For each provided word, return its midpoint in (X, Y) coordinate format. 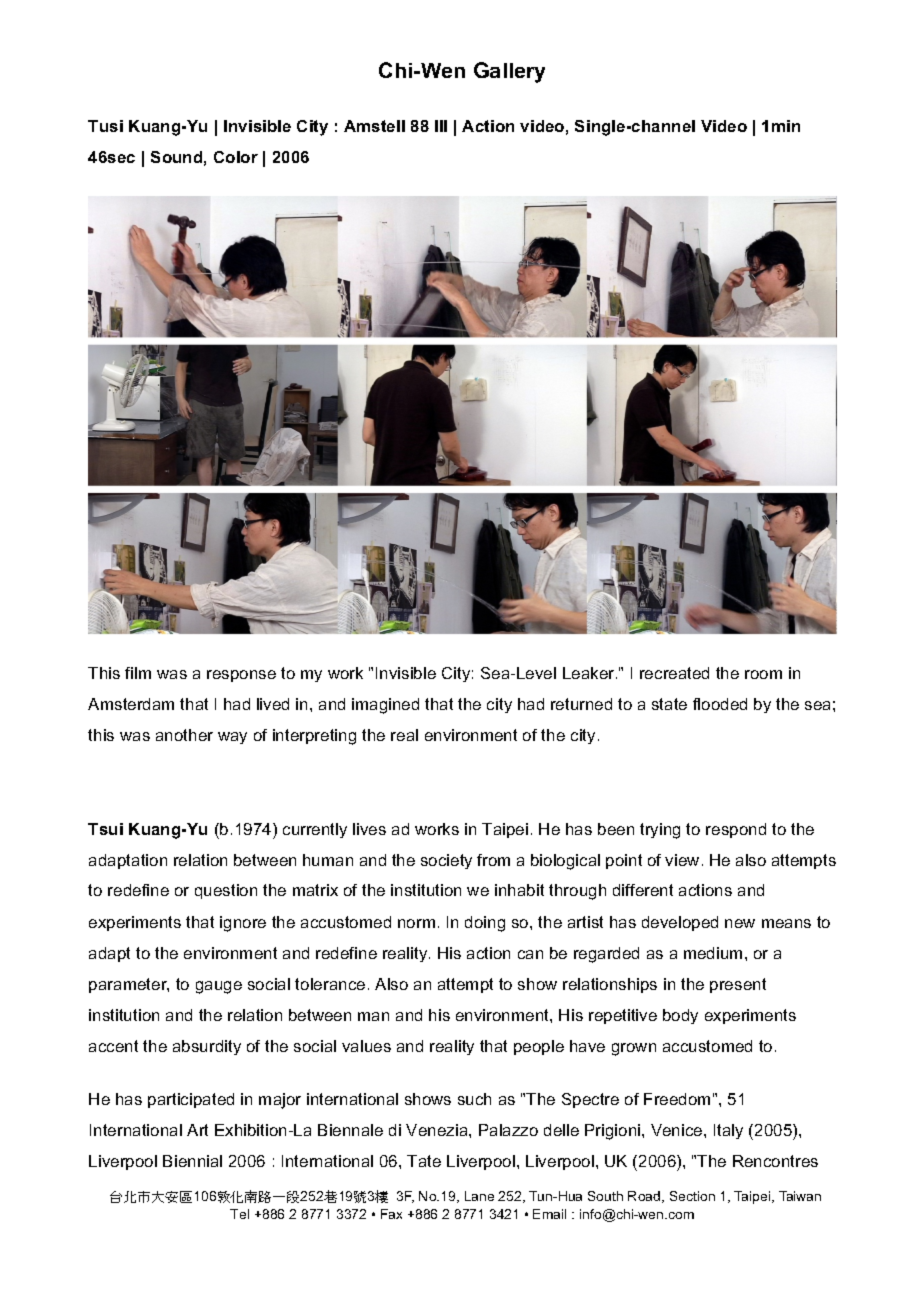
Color (236, 157)
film (138, 673)
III (441, 126)
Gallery (509, 72)
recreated (674, 673)
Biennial (192, 1161)
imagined (385, 706)
